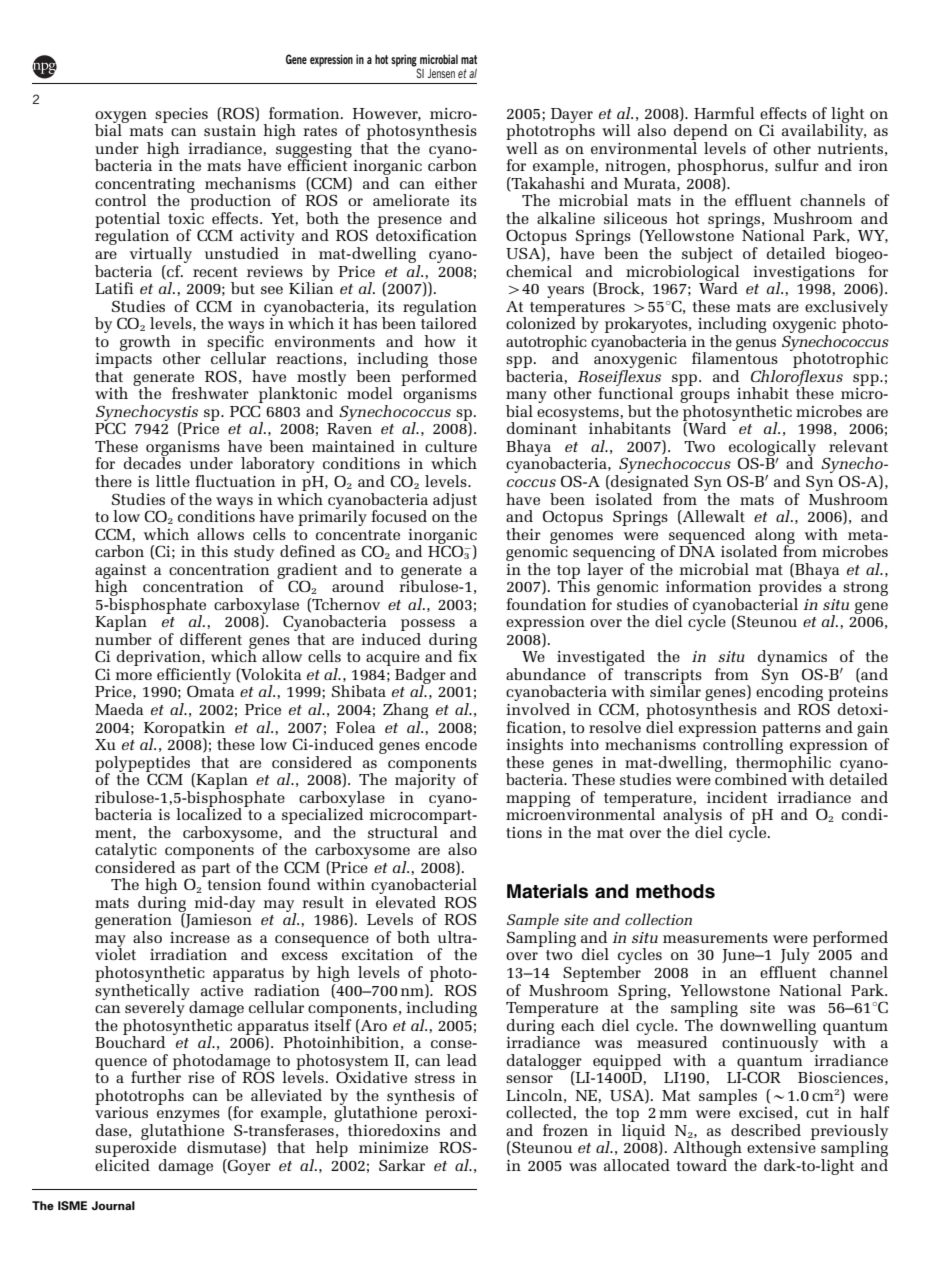 Image resolution: width=952 pixels, height=1270 pixels. I want to click on extensive, so click(781, 1147).
